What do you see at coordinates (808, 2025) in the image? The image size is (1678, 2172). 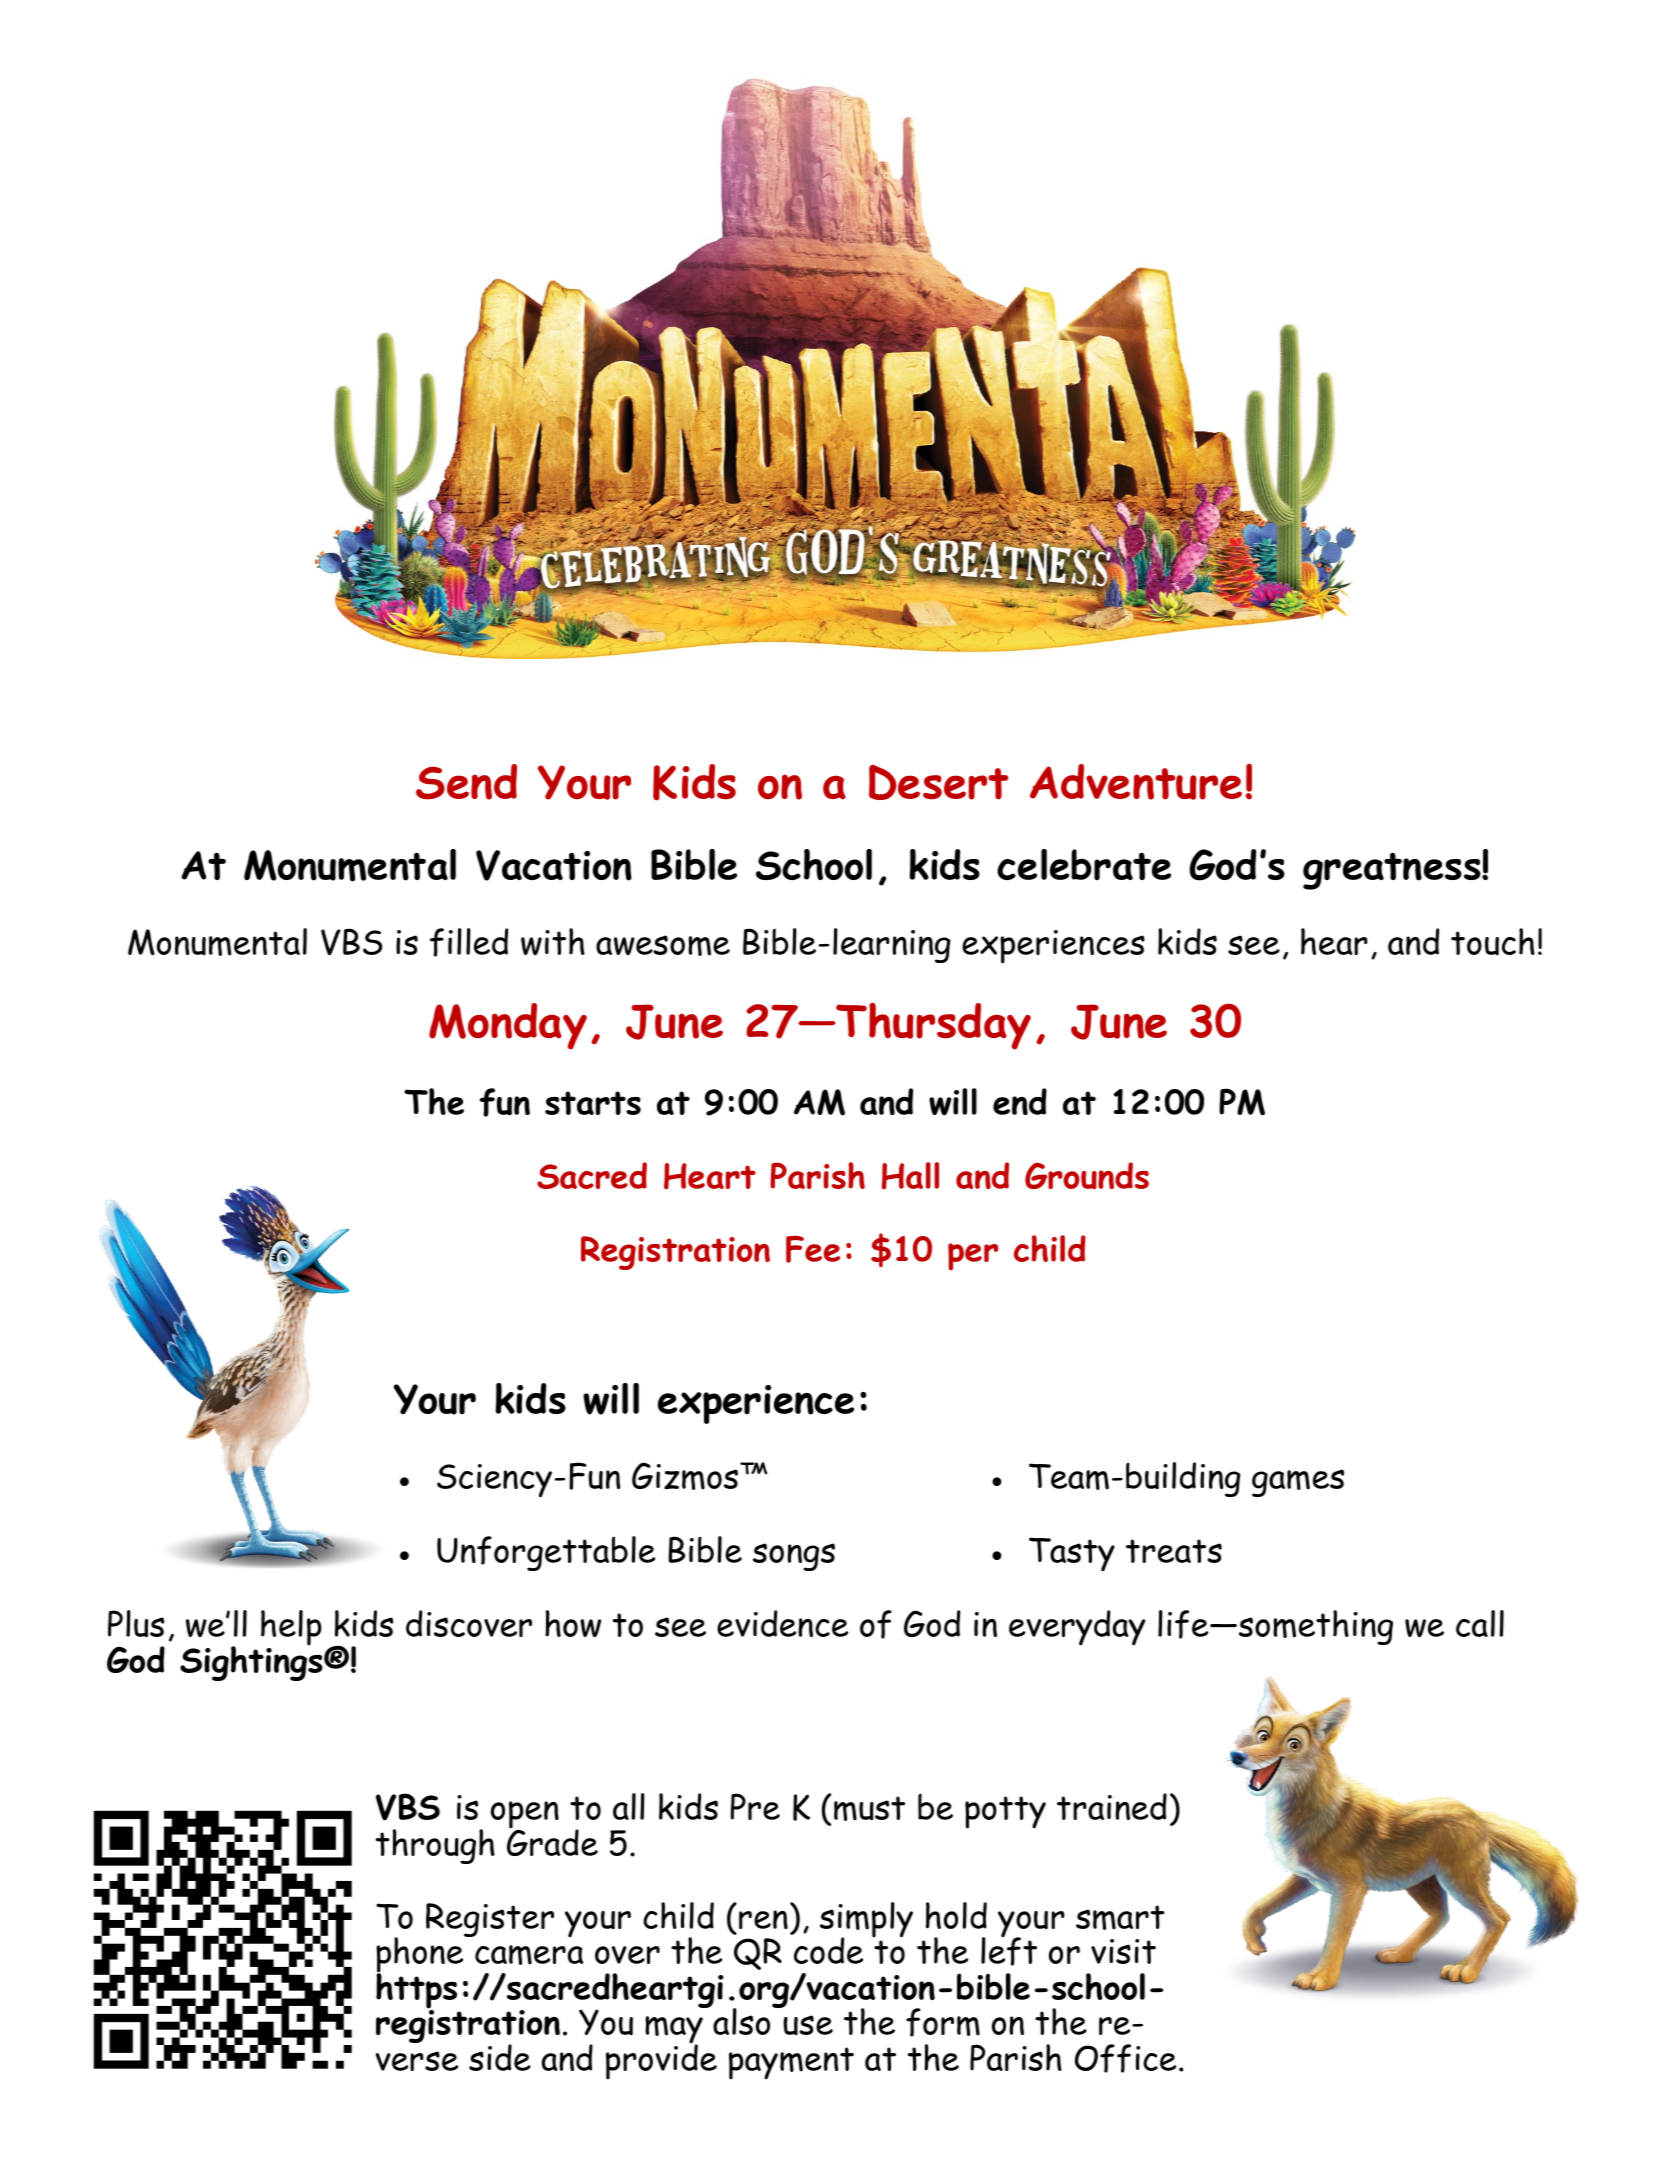 I see `use` at bounding box center [808, 2025].
